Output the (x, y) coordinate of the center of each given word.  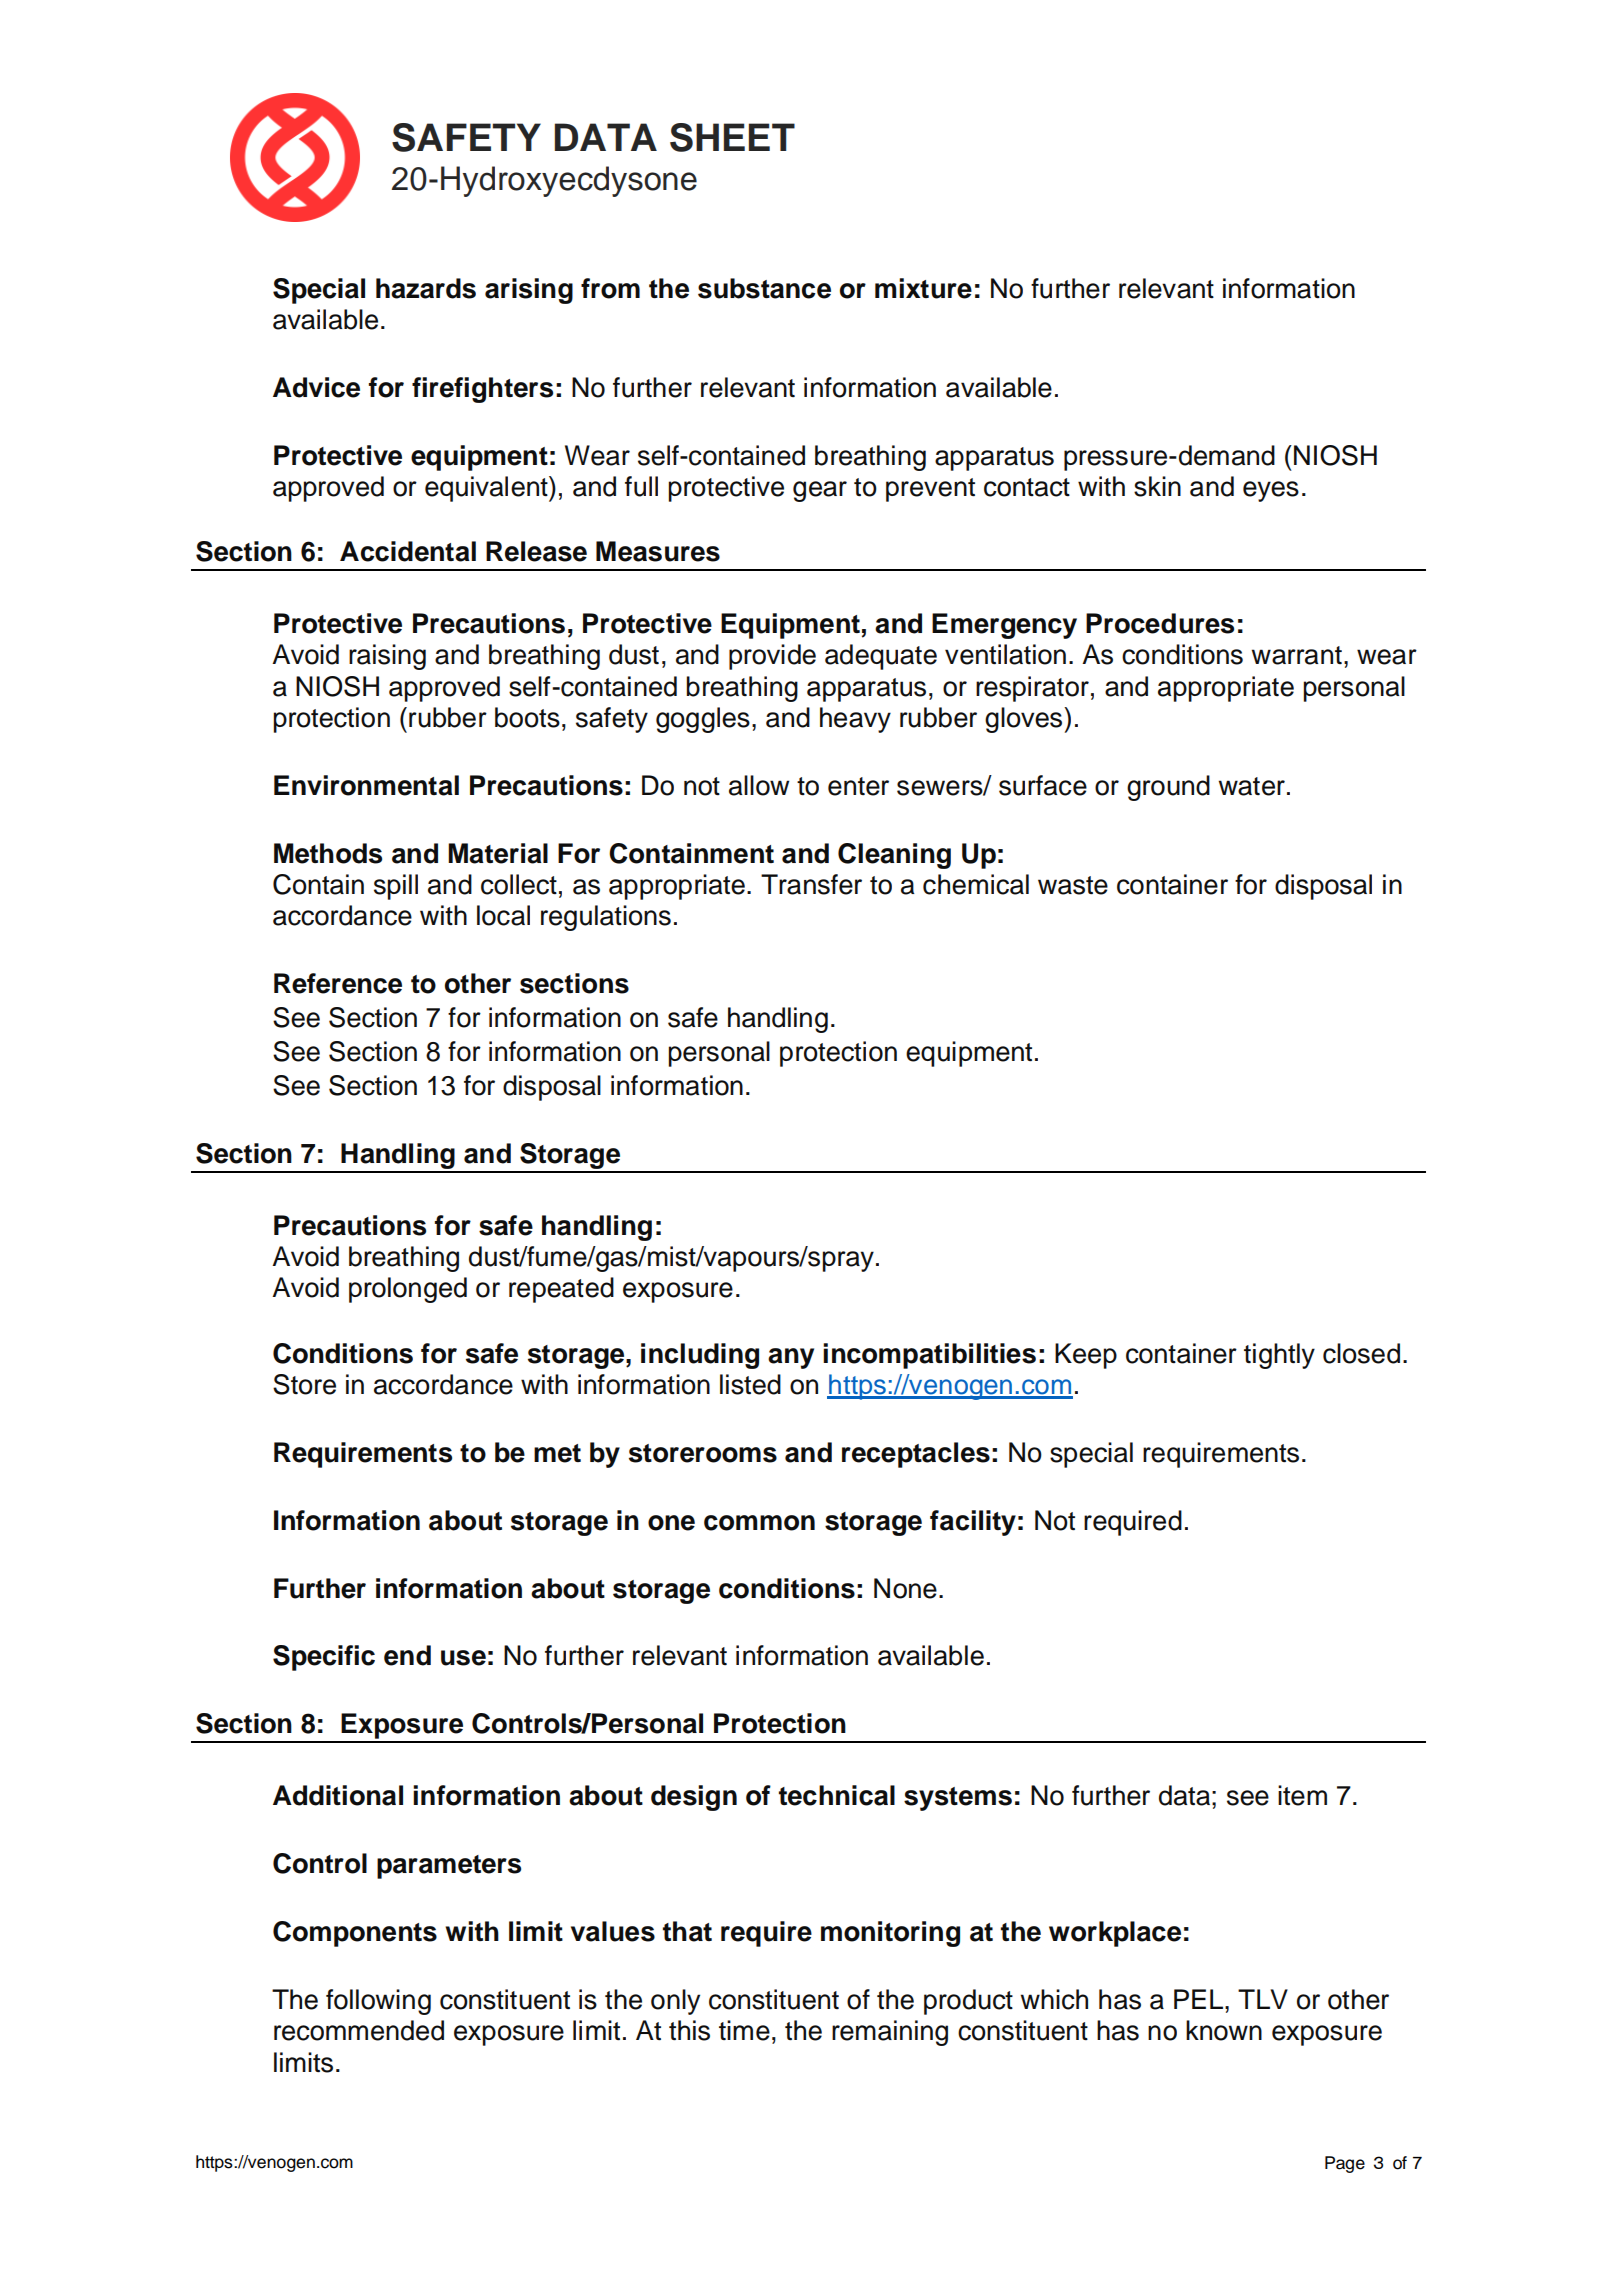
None (905, 1588)
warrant (1297, 655)
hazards (426, 288)
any (791, 1358)
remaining (890, 2033)
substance (764, 288)
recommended (359, 2030)
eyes (1271, 491)
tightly (1279, 1356)
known (1224, 2030)
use (463, 1658)
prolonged (408, 1290)
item (1302, 1795)
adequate (881, 657)
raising (387, 657)
